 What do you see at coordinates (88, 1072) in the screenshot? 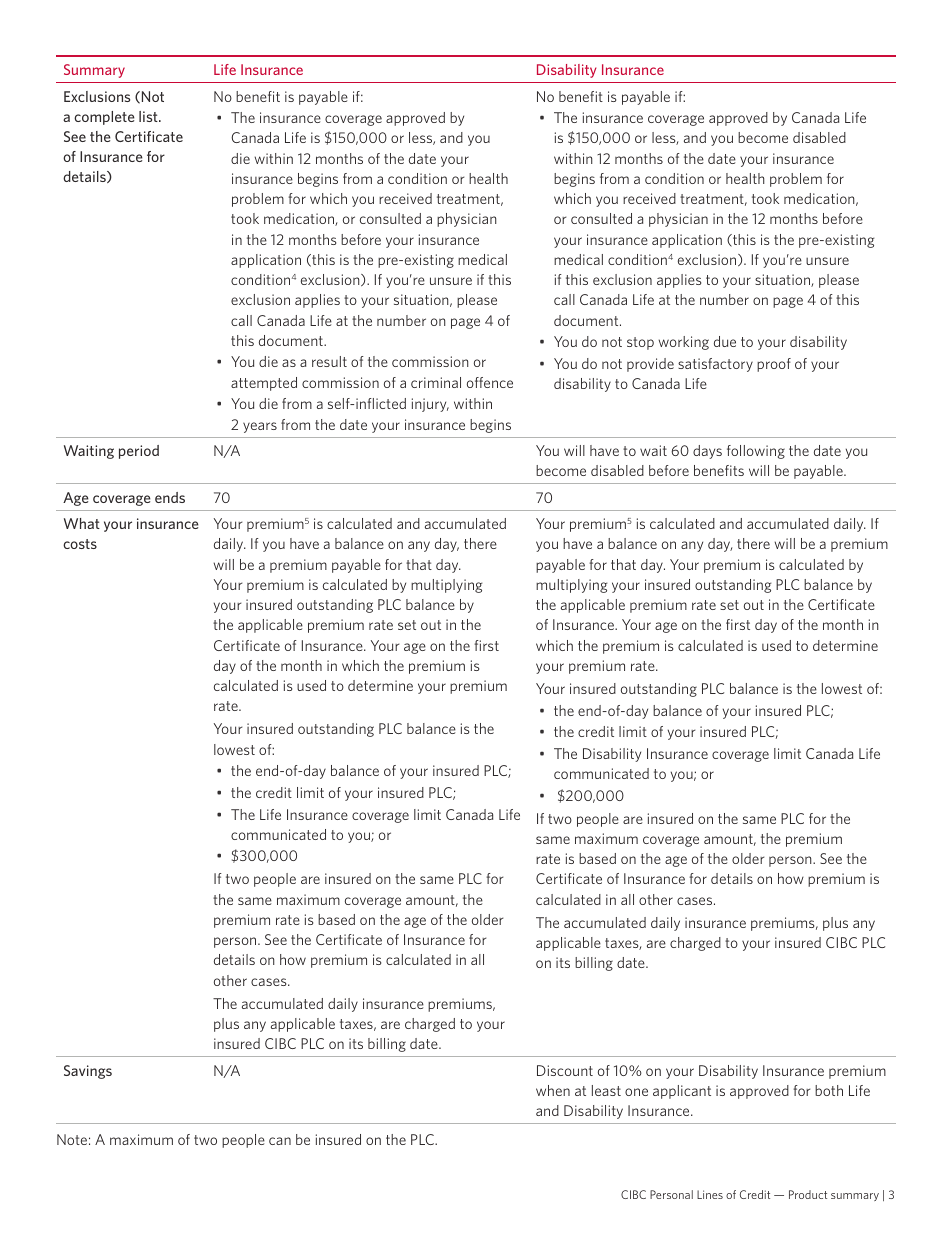
I see `Savings` at bounding box center [88, 1072].
